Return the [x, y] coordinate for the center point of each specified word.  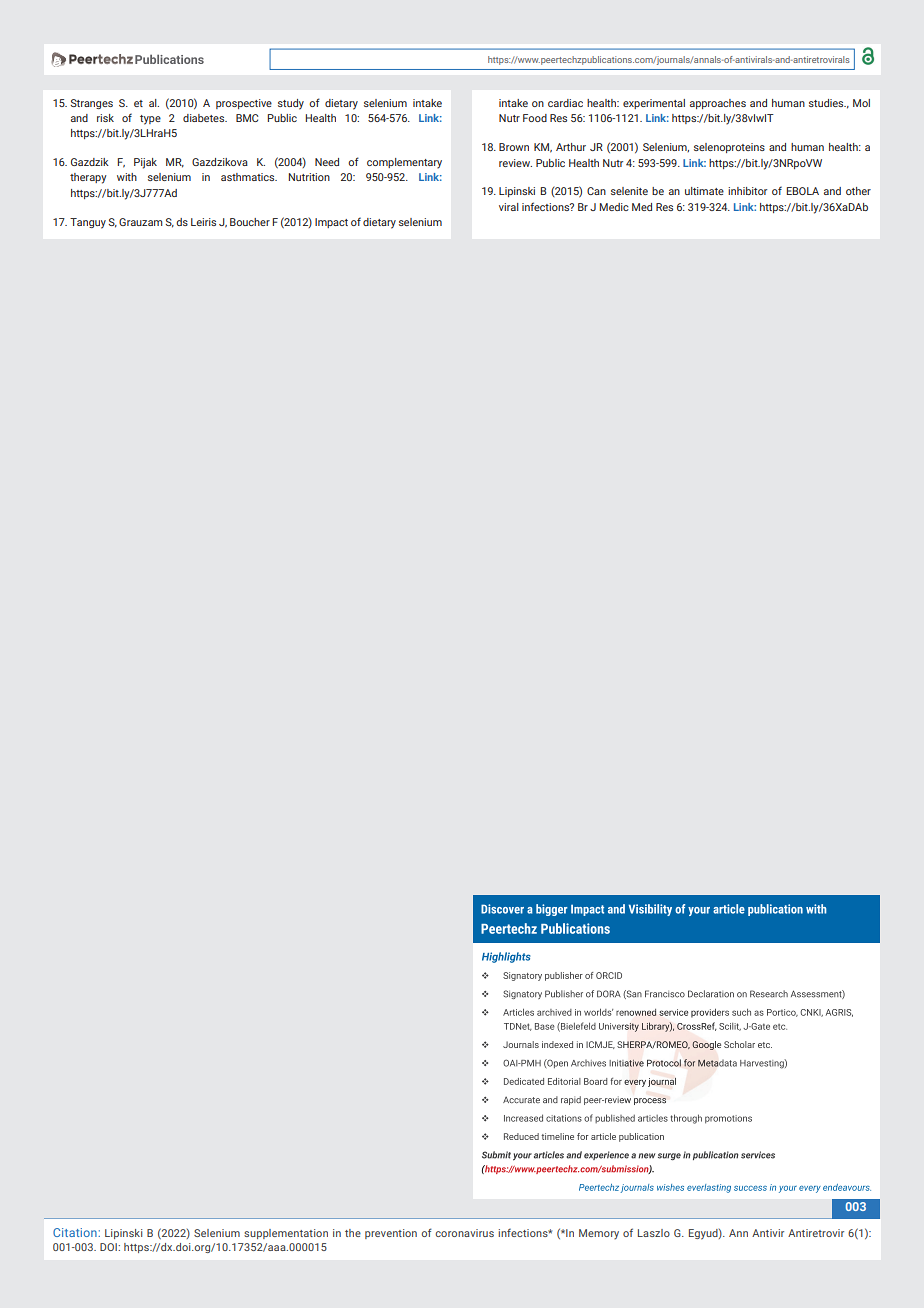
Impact [331, 223]
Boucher [250, 222]
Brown [514, 147]
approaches [718, 104]
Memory [599, 1234]
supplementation [286, 1234]
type [150, 120]
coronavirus [464, 1233]
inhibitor [747, 191]
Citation [76, 1232]
